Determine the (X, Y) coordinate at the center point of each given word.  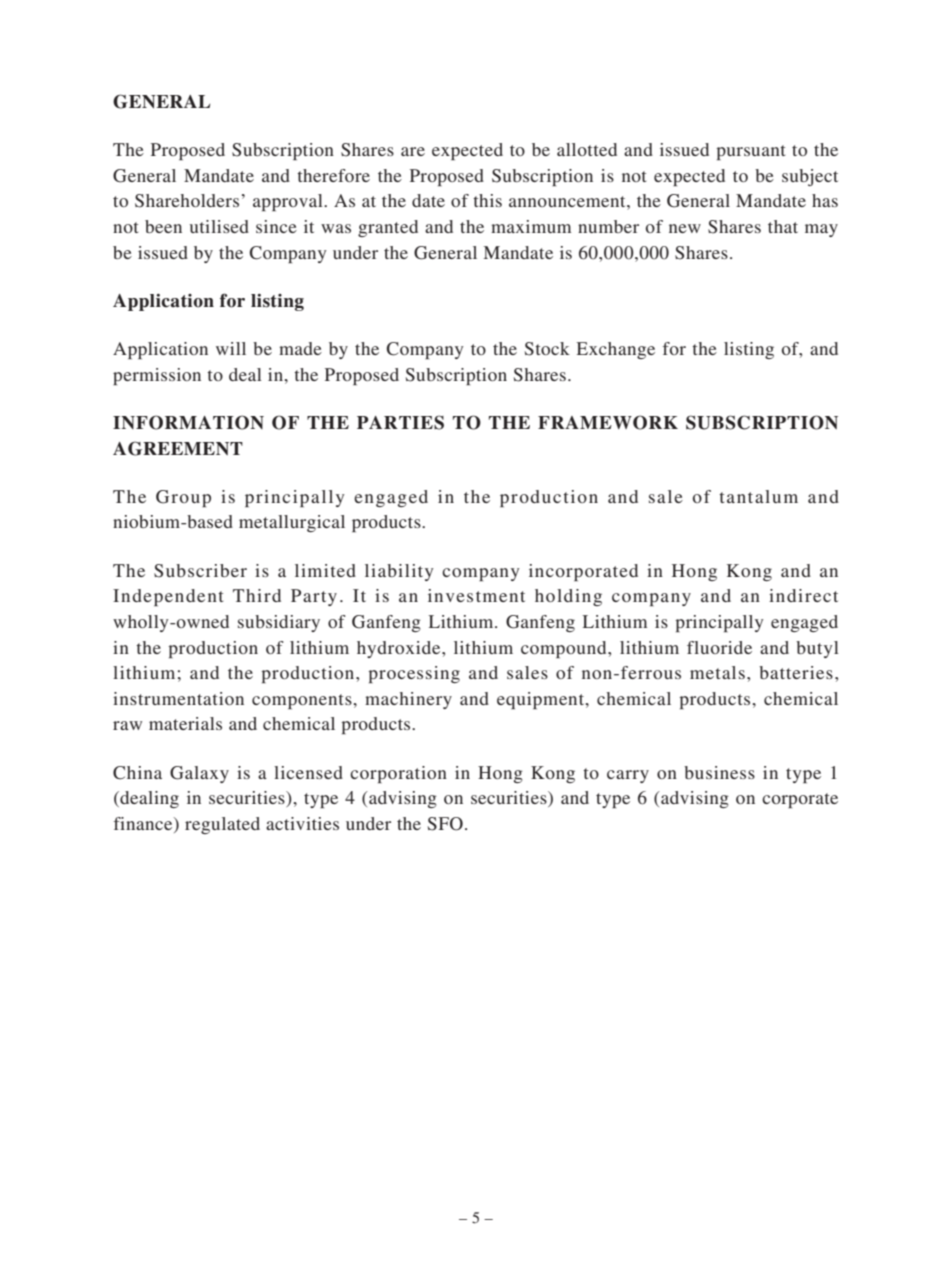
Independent (168, 597)
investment (476, 595)
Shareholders (187, 201)
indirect (803, 595)
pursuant (750, 152)
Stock (547, 349)
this (487, 200)
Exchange (616, 350)
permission (157, 376)
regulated (222, 825)
